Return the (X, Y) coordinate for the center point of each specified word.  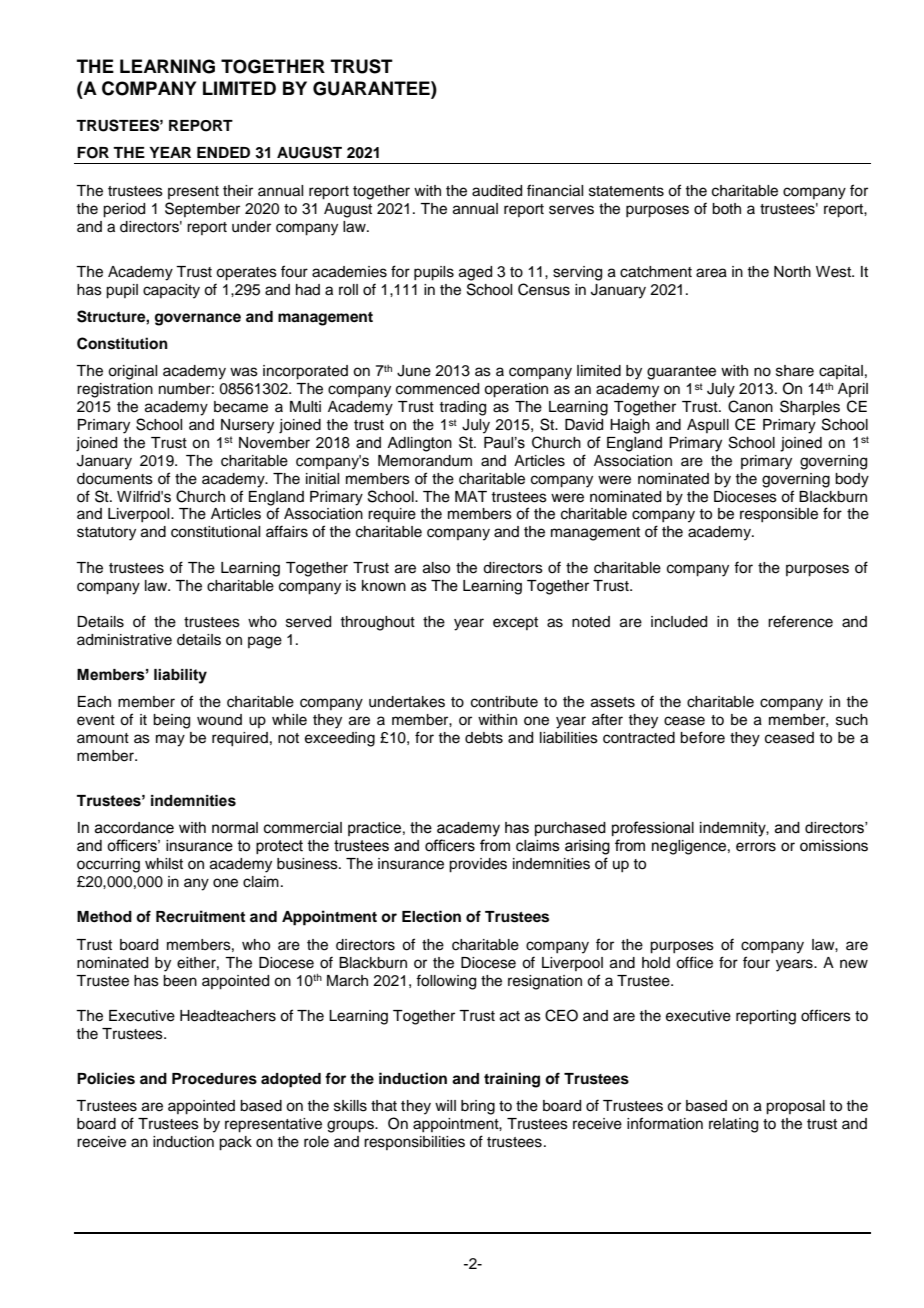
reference (800, 621)
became (241, 407)
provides (478, 865)
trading (462, 408)
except (515, 623)
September (202, 209)
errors (756, 847)
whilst (164, 864)
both (726, 209)
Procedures (214, 1079)
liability (180, 676)
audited (497, 191)
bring (478, 1107)
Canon (750, 406)
